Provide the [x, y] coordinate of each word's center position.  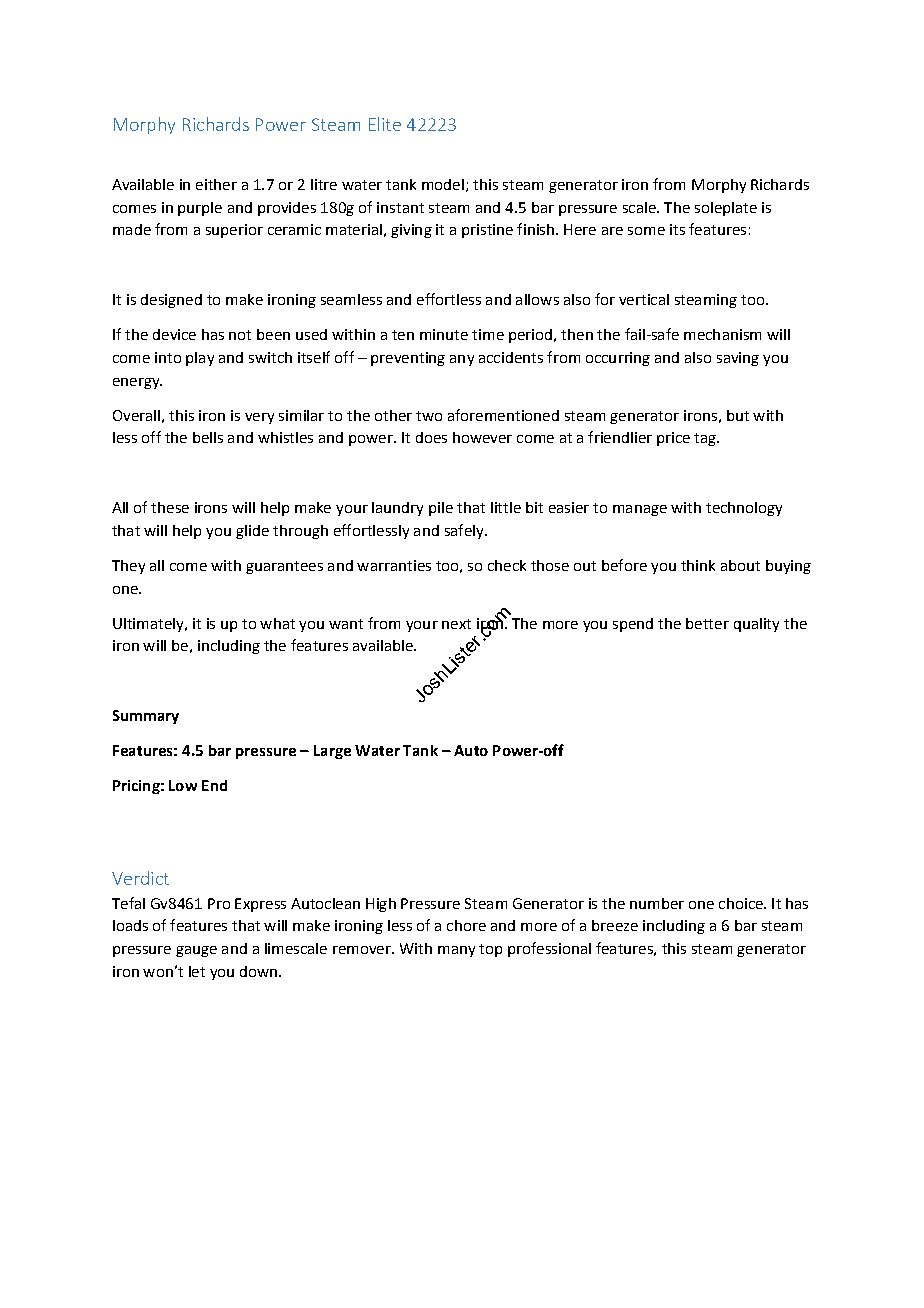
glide [252, 532]
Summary [146, 717]
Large [332, 752]
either [216, 184]
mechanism [722, 334]
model [443, 184]
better [707, 623]
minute [444, 334]
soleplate [726, 209]
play [200, 359]
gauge [196, 951]
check [507, 565]
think [698, 565]
